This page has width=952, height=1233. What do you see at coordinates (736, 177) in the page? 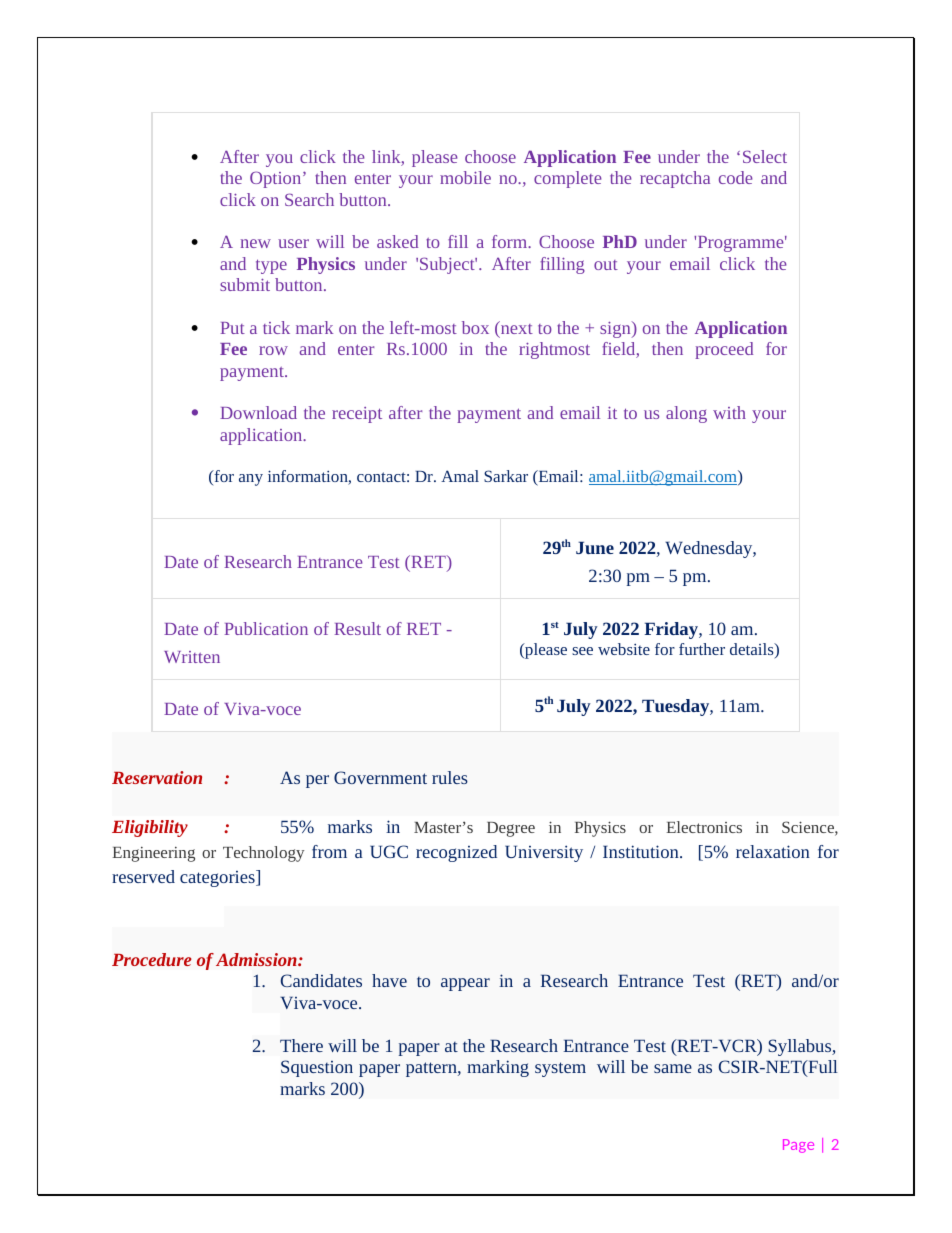
I see `code` at bounding box center [736, 177].
